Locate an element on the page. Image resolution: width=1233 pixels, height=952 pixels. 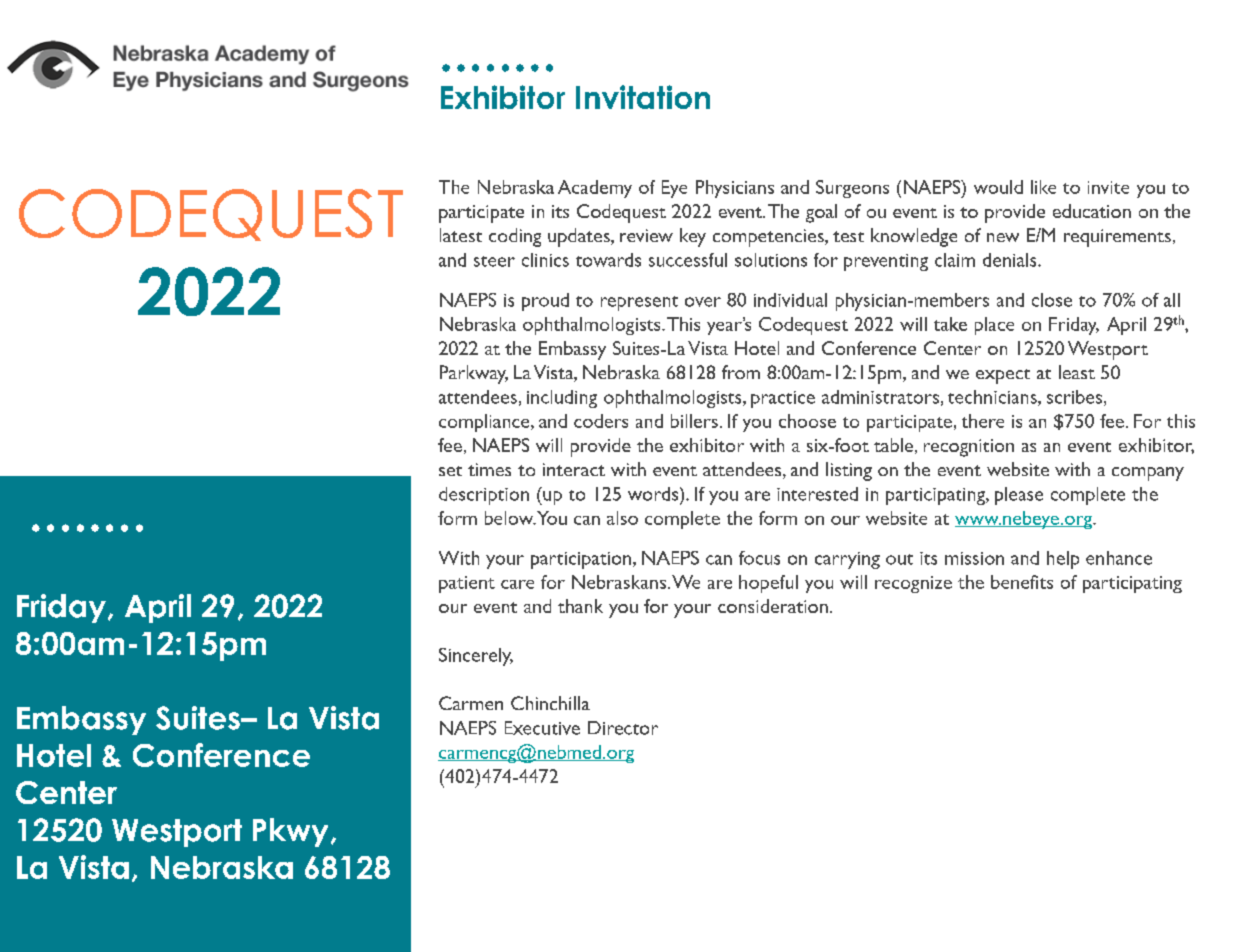
scribes is located at coordinates (1074, 397).
